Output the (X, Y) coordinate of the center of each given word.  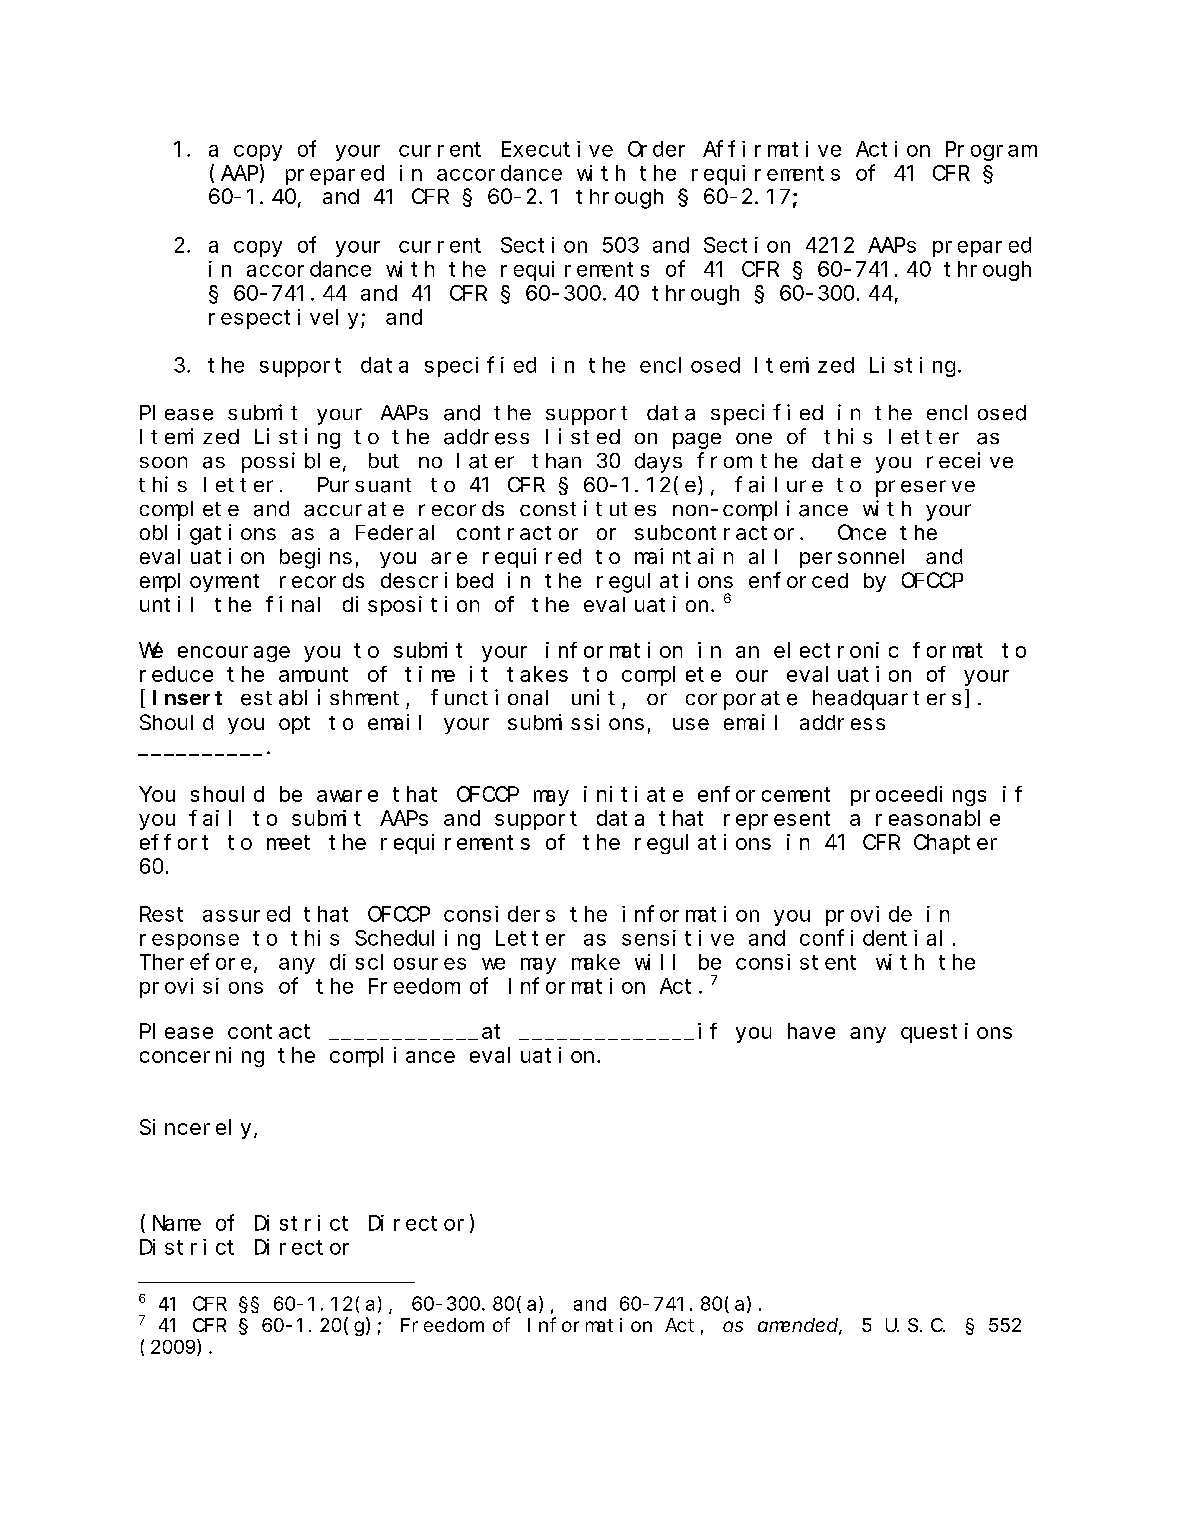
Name (177, 1223)
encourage (234, 654)
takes (537, 674)
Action (893, 149)
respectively (285, 319)
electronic (836, 650)
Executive (557, 149)
